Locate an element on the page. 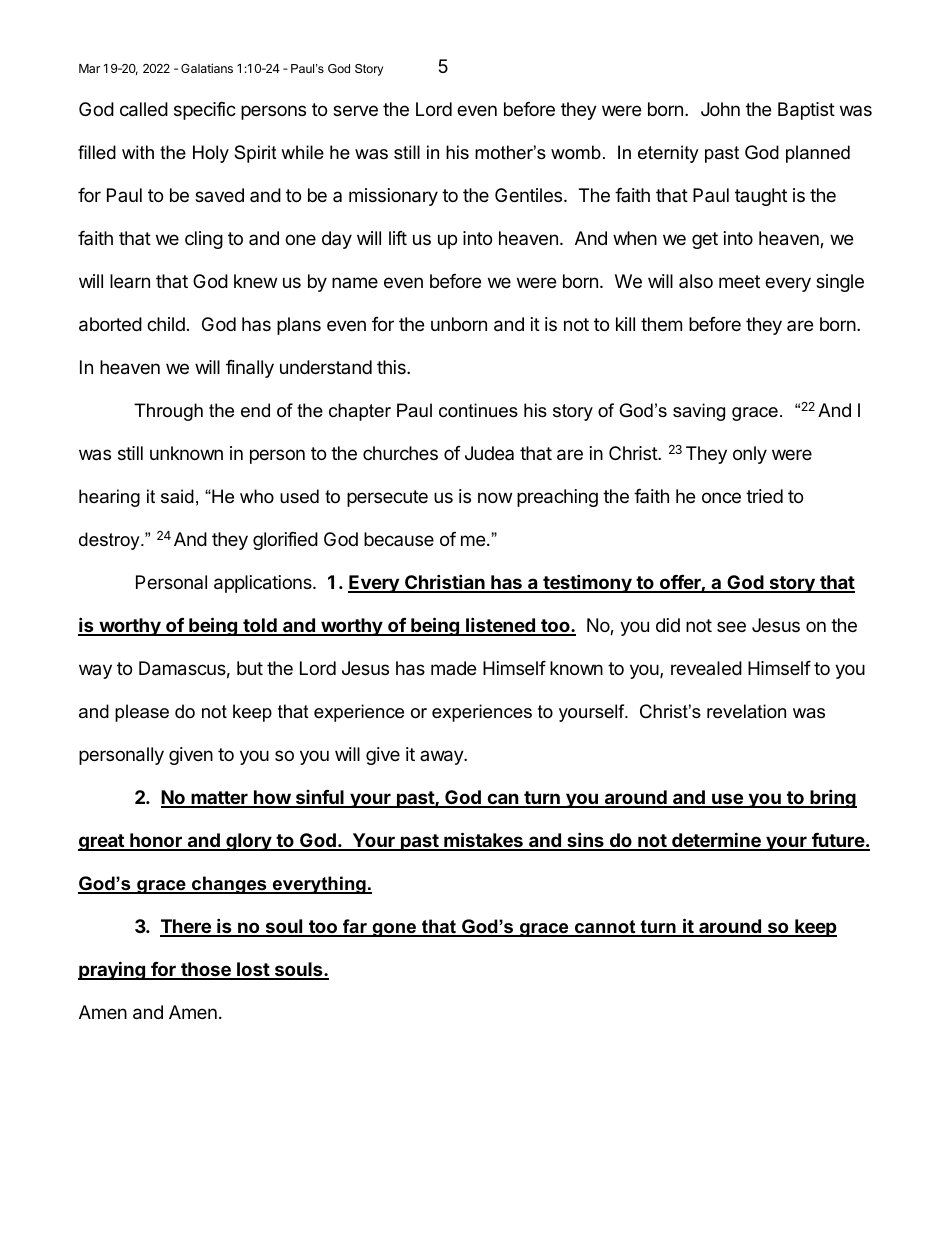 This page has height=1233, width=952. because is located at coordinates (399, 539).
